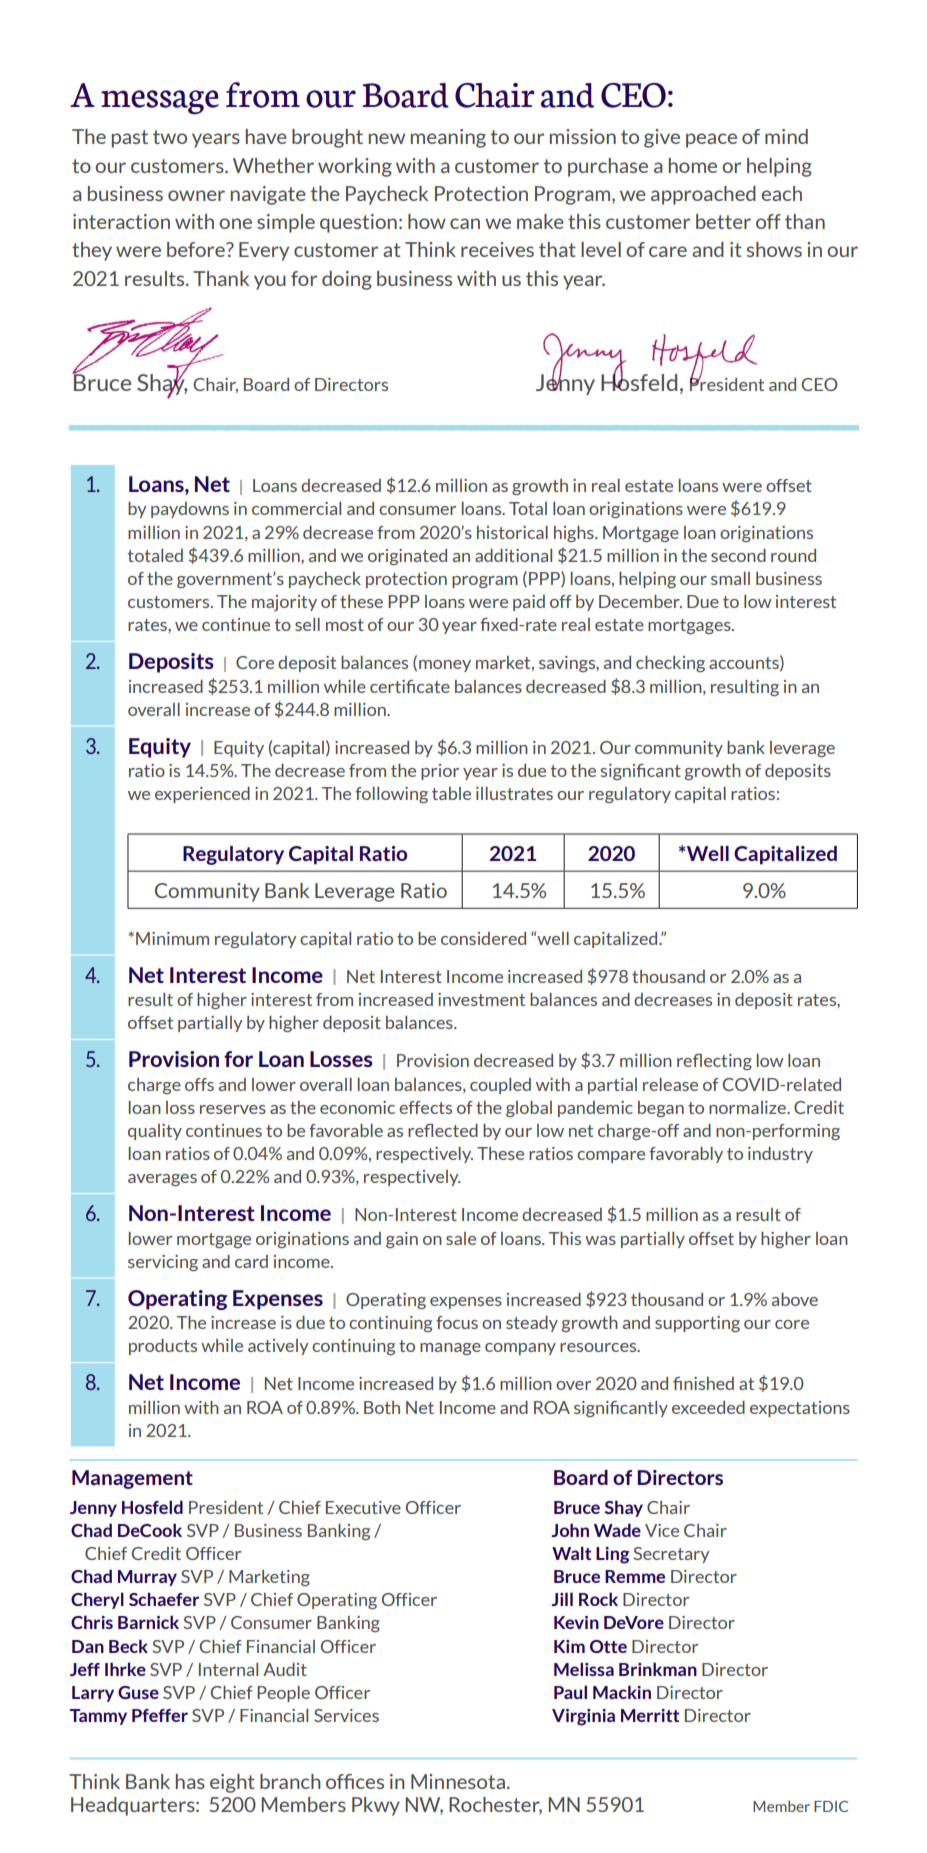 The height and width of the document is (1853, 927). Describe the element at coordinates (160, 1715) in the document. I see `Pfeffer` at that location.
